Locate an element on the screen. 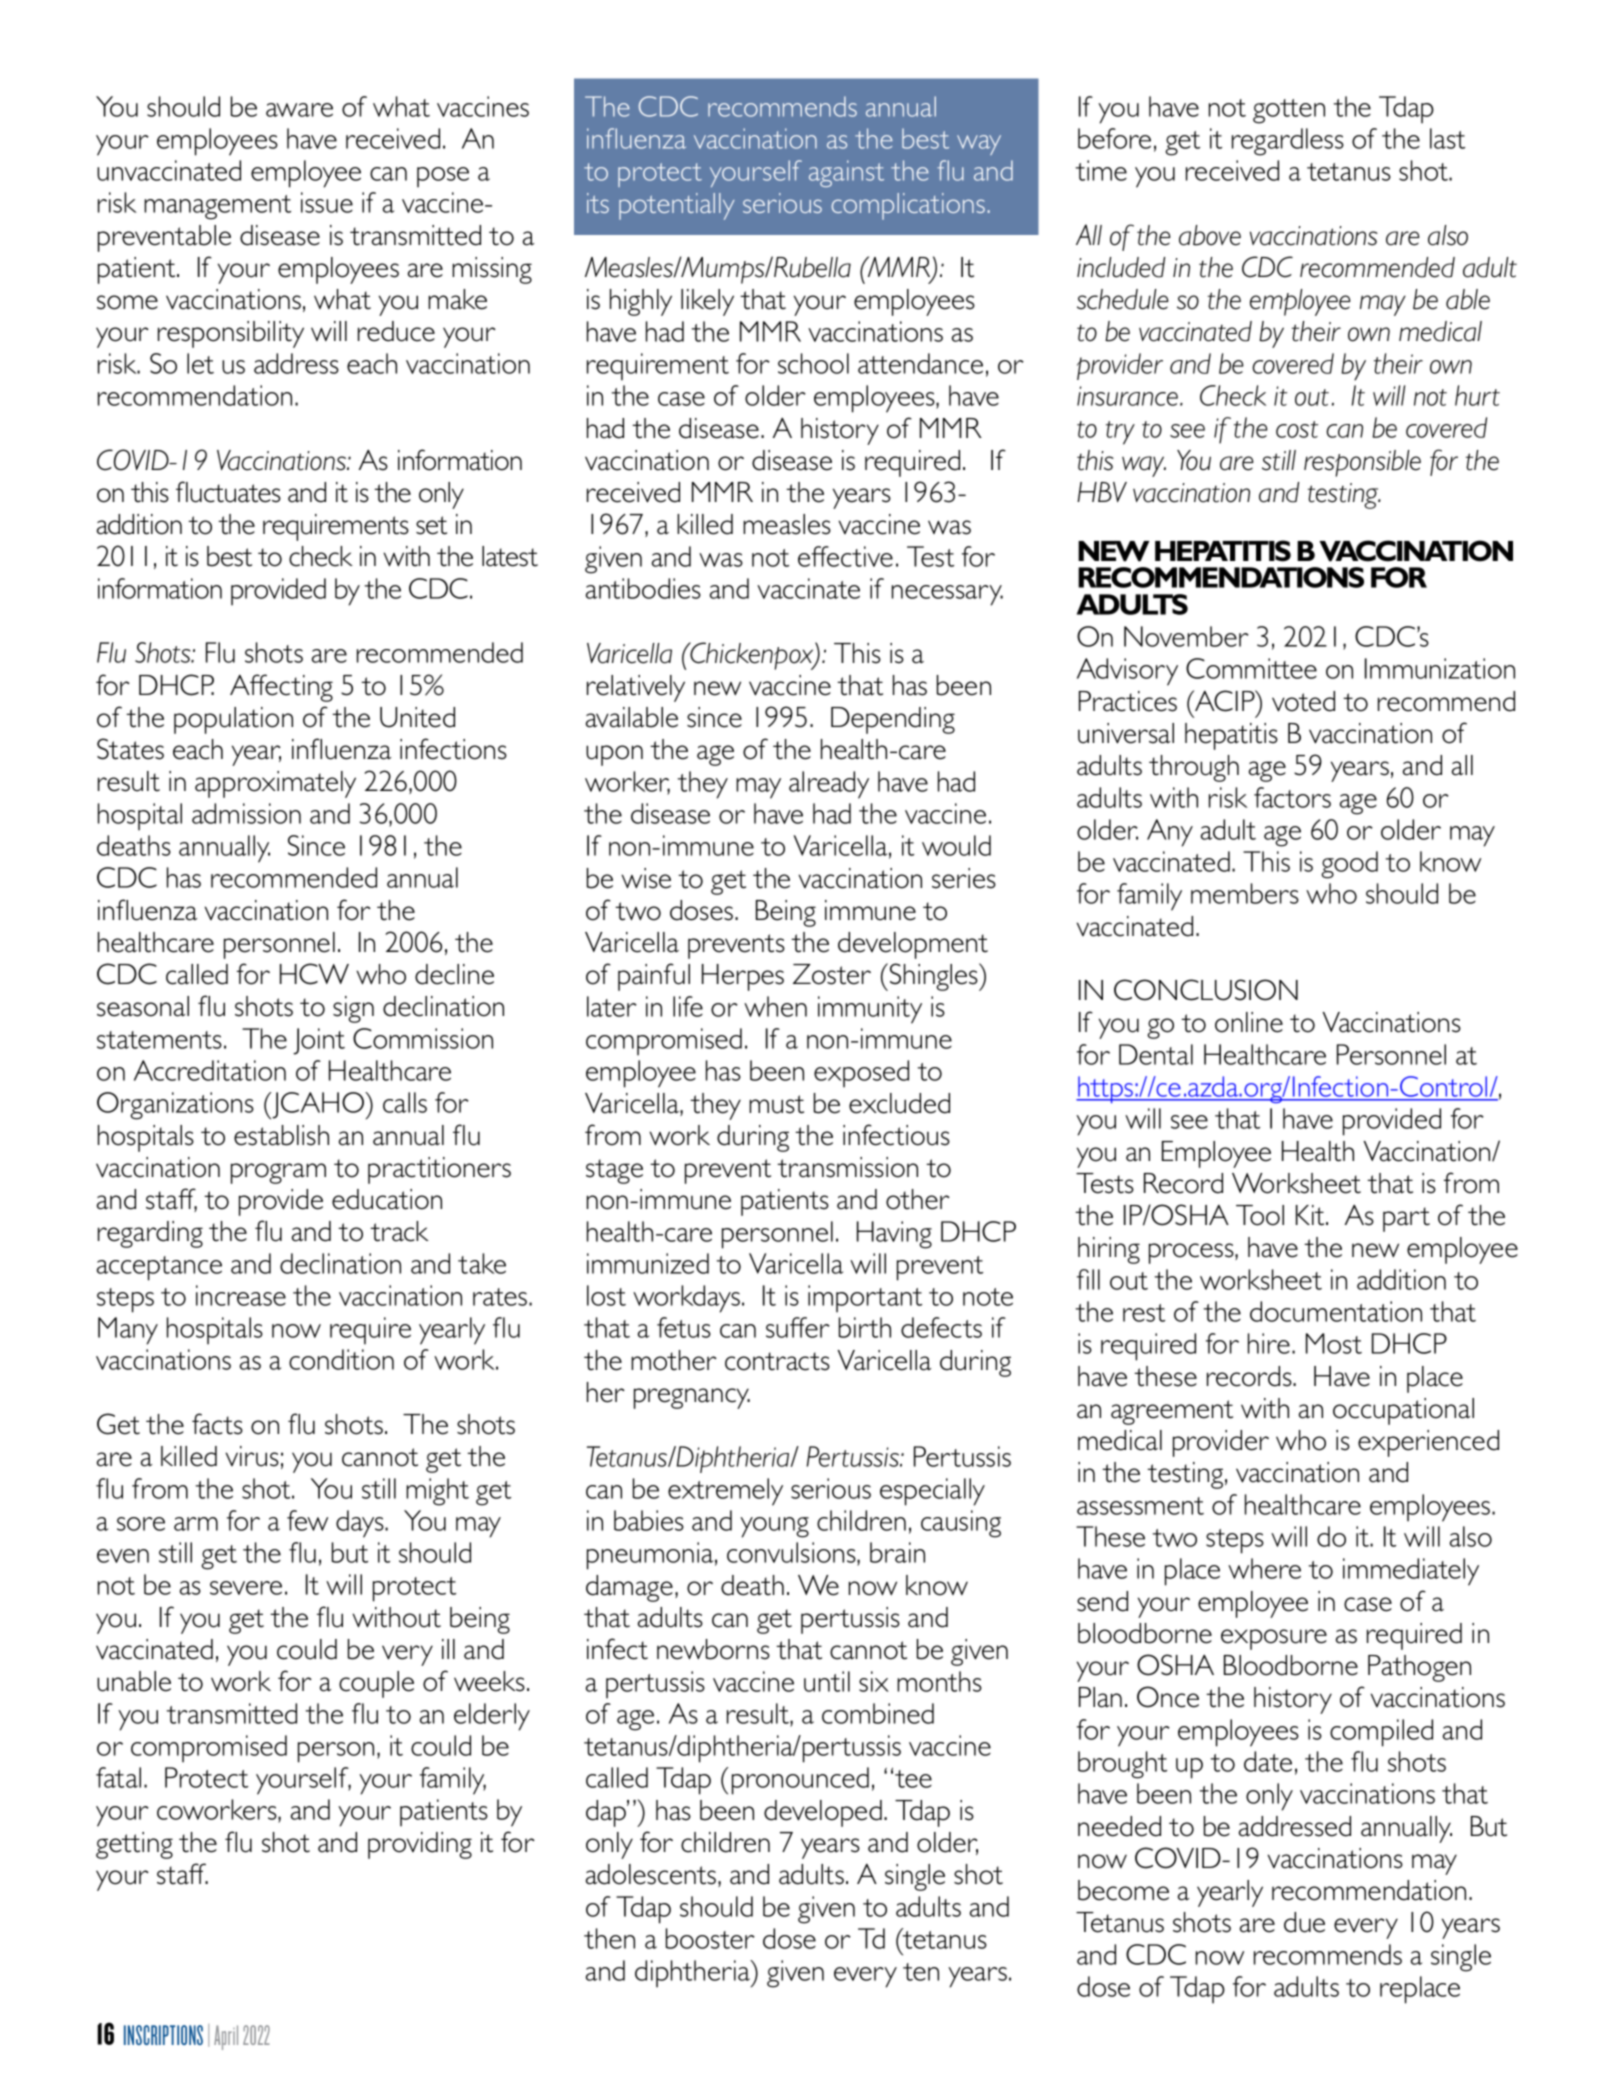  issue is located at coordinates (327, 202).
